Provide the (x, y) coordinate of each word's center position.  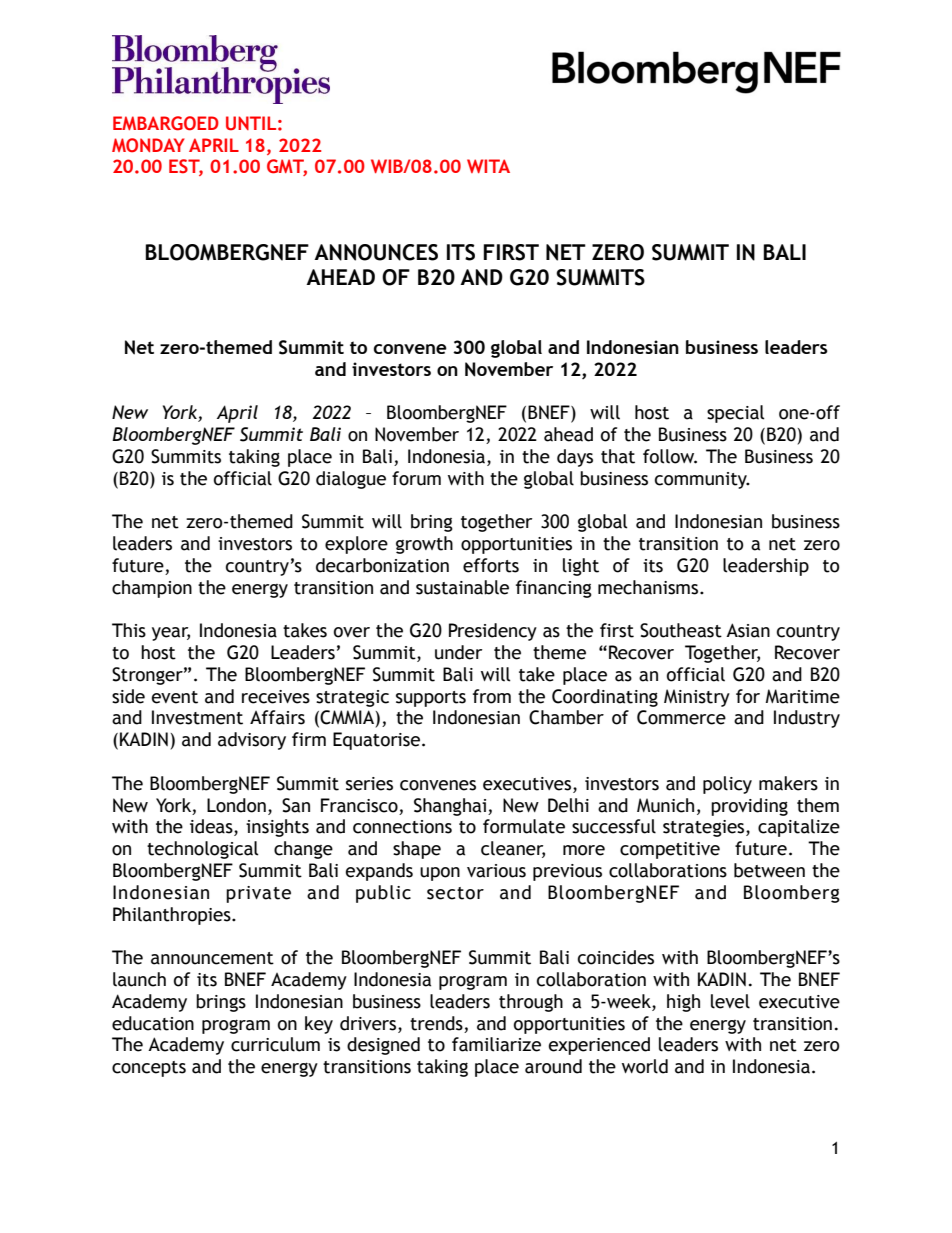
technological (203, 850)
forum (416, 478)
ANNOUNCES (376, 252)
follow (670, 456)
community (702, 480)
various (496, 871)
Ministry (697, 698)
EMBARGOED (166, 123)
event (175, 697)
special (736, 414)
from (492, 696)
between (769, 870)
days (575, 458)
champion (152, 589)
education (153, 1023)
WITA (488, 166)
